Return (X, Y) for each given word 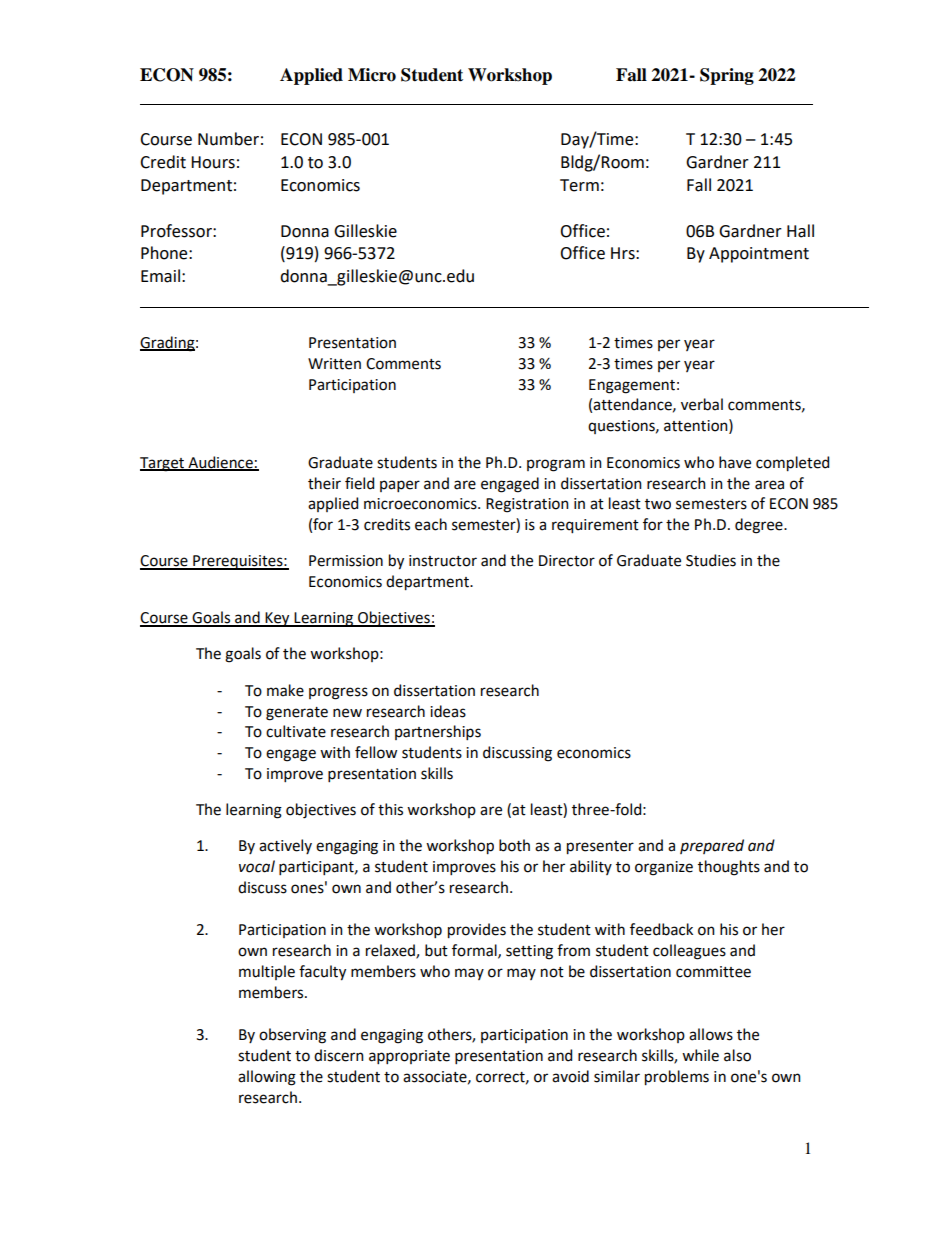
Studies (711, 560)
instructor (443, 561)
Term (579, 185)
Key (277, 619)
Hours (213, 162)
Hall (800, 231)
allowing (267, 1078)
